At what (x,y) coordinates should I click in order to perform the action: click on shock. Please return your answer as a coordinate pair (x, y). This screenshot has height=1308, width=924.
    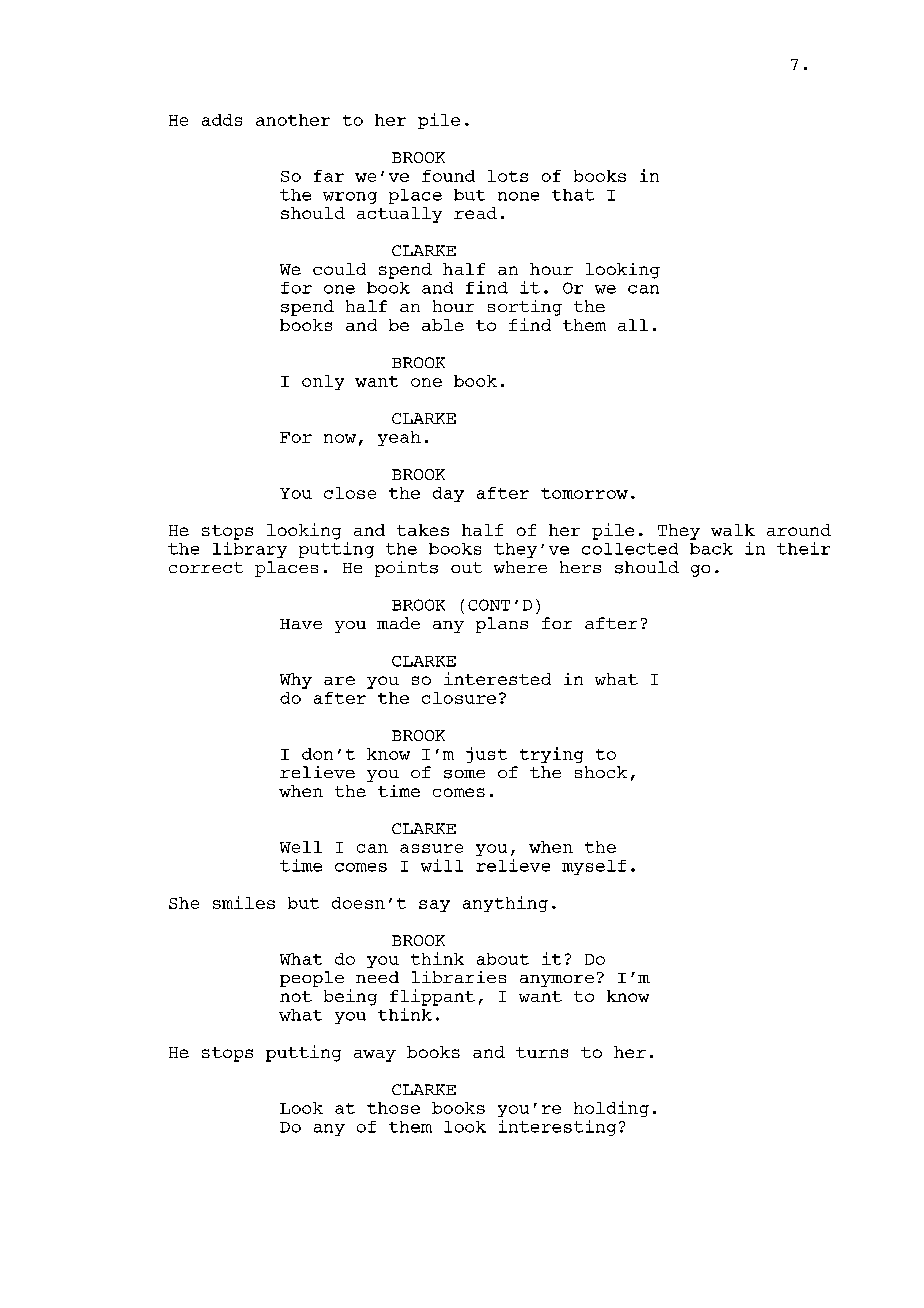
    Looking at the image, I should click on (601, 772).
